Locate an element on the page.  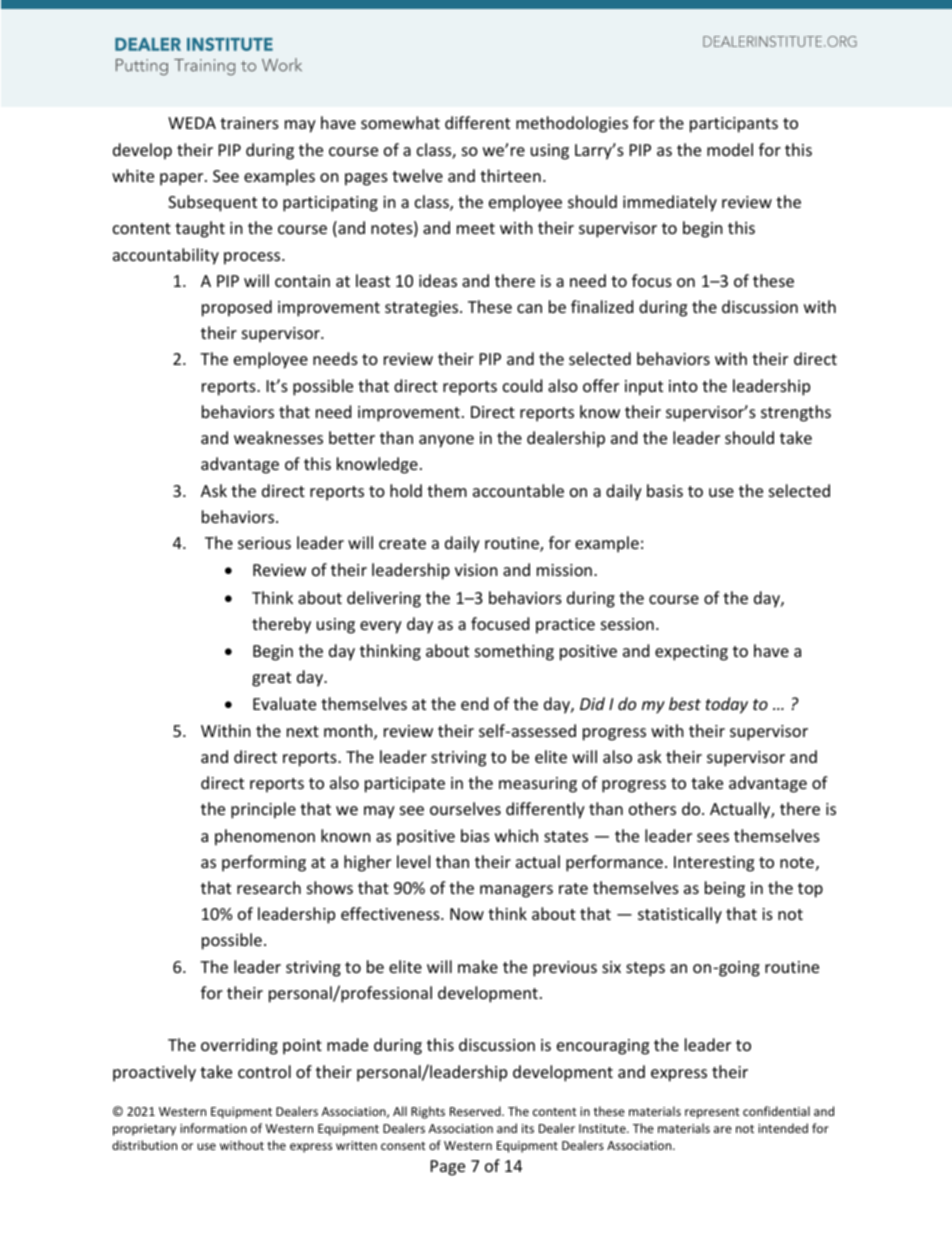
represent is located at coordinates (712, 1113).
